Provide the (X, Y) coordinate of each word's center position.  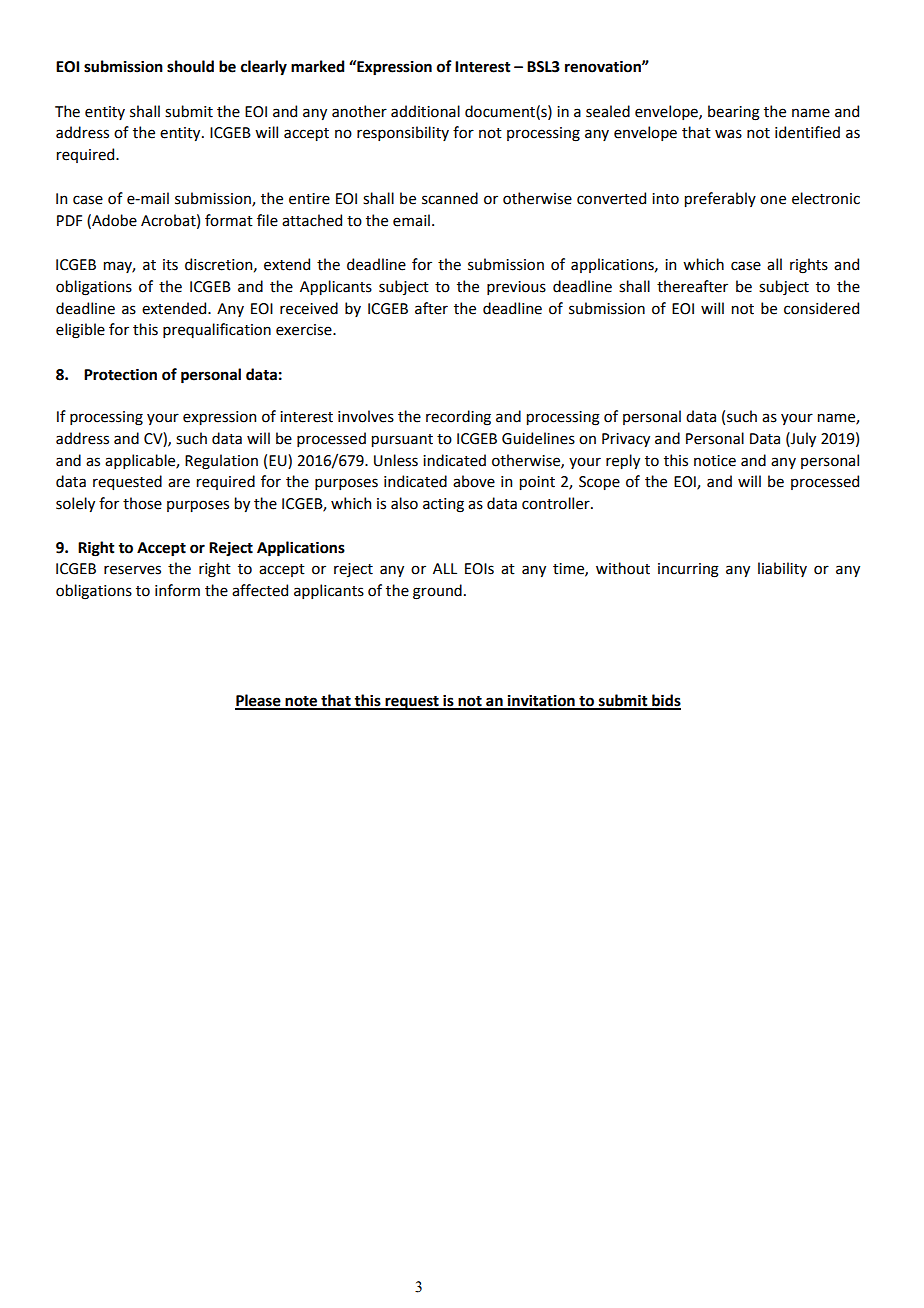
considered (821, 308)
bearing (734, 113)
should (190, 66)
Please (259, 701)
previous (516, 288)
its (170, 265)
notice (715, 461)
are (179, 483)
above (474, 481)
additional (425, 111)
